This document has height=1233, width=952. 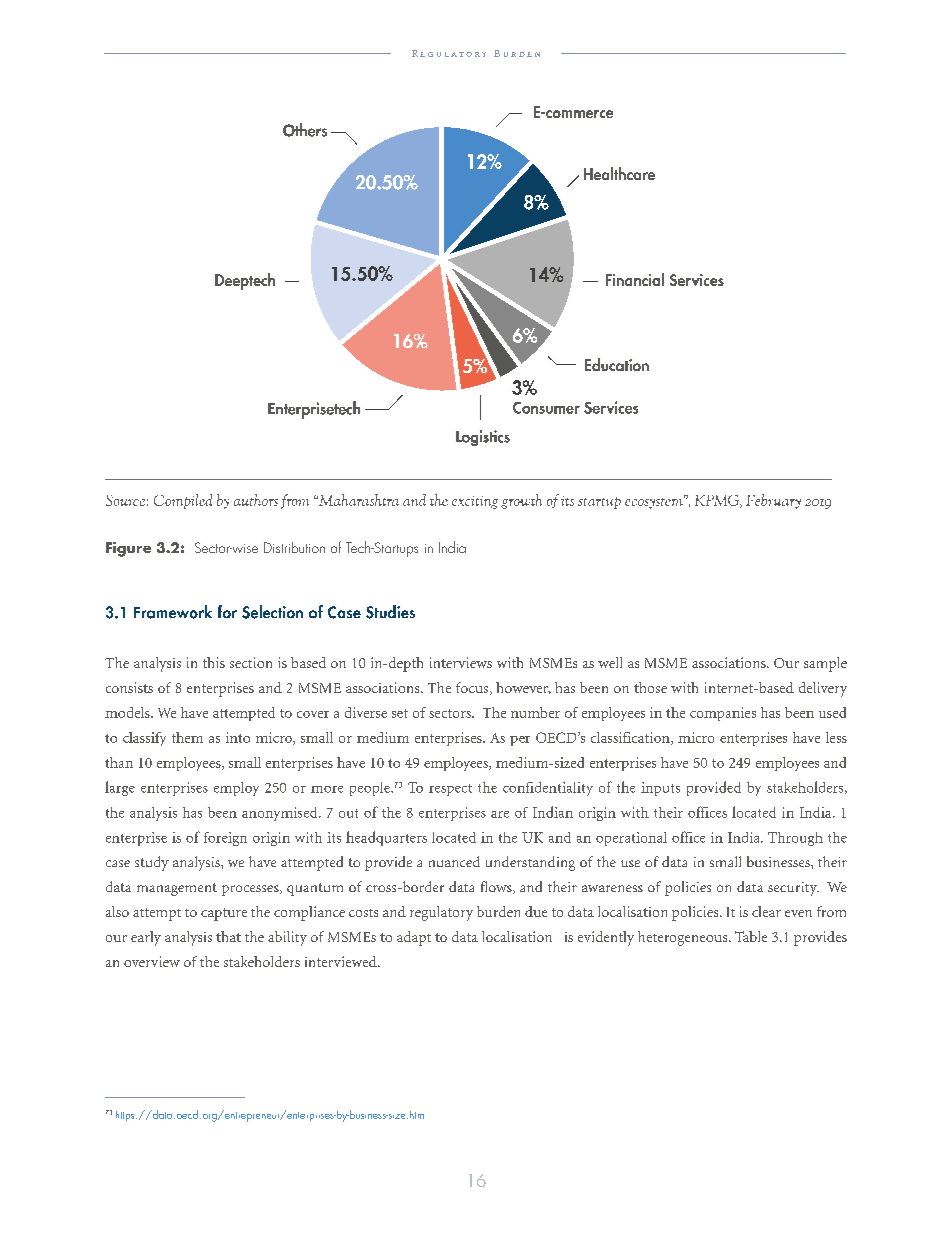 I want to click on Distribution, so click(x=294, y=547).
